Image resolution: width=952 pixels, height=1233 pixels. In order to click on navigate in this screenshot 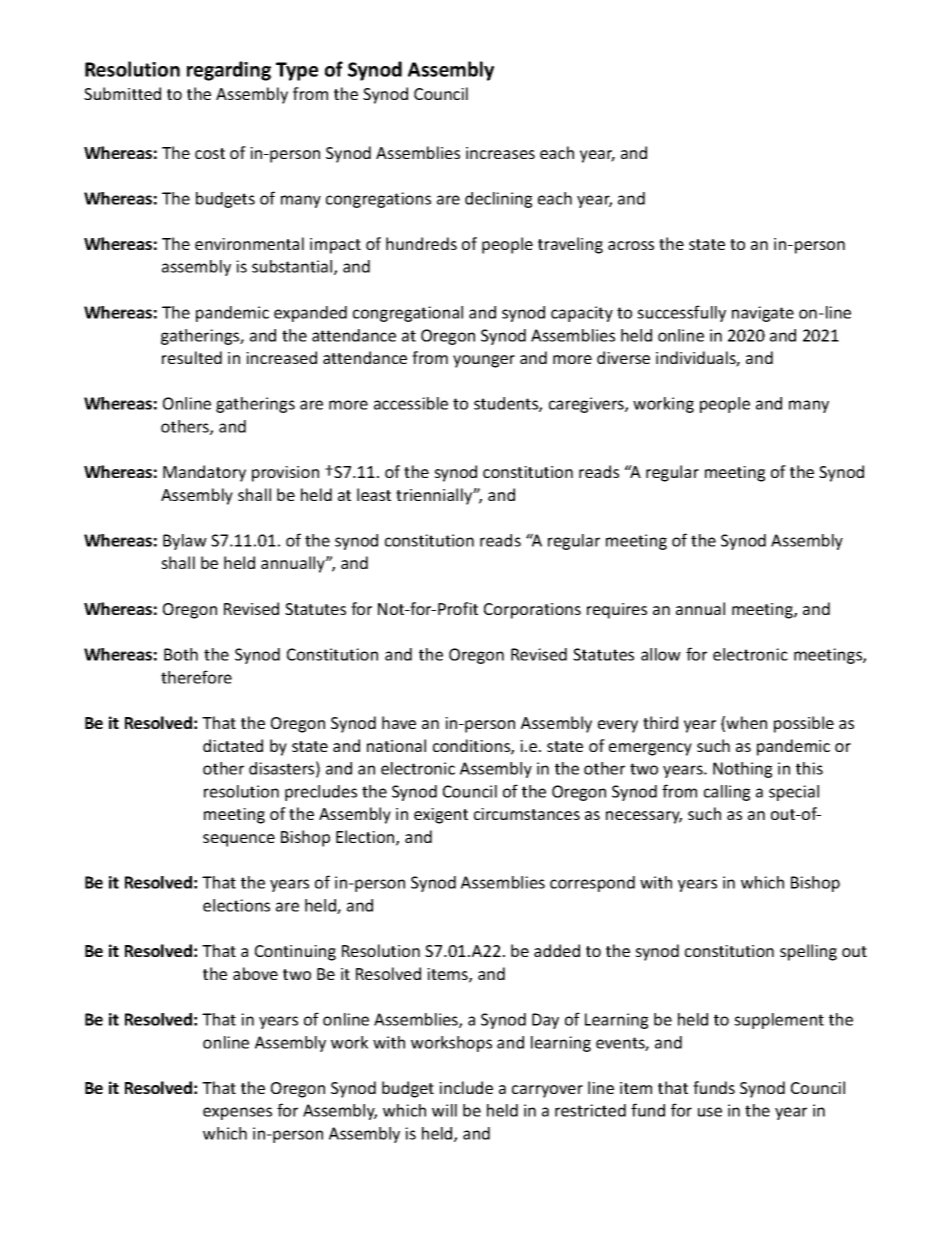, I will do `click(763, 314)`.
